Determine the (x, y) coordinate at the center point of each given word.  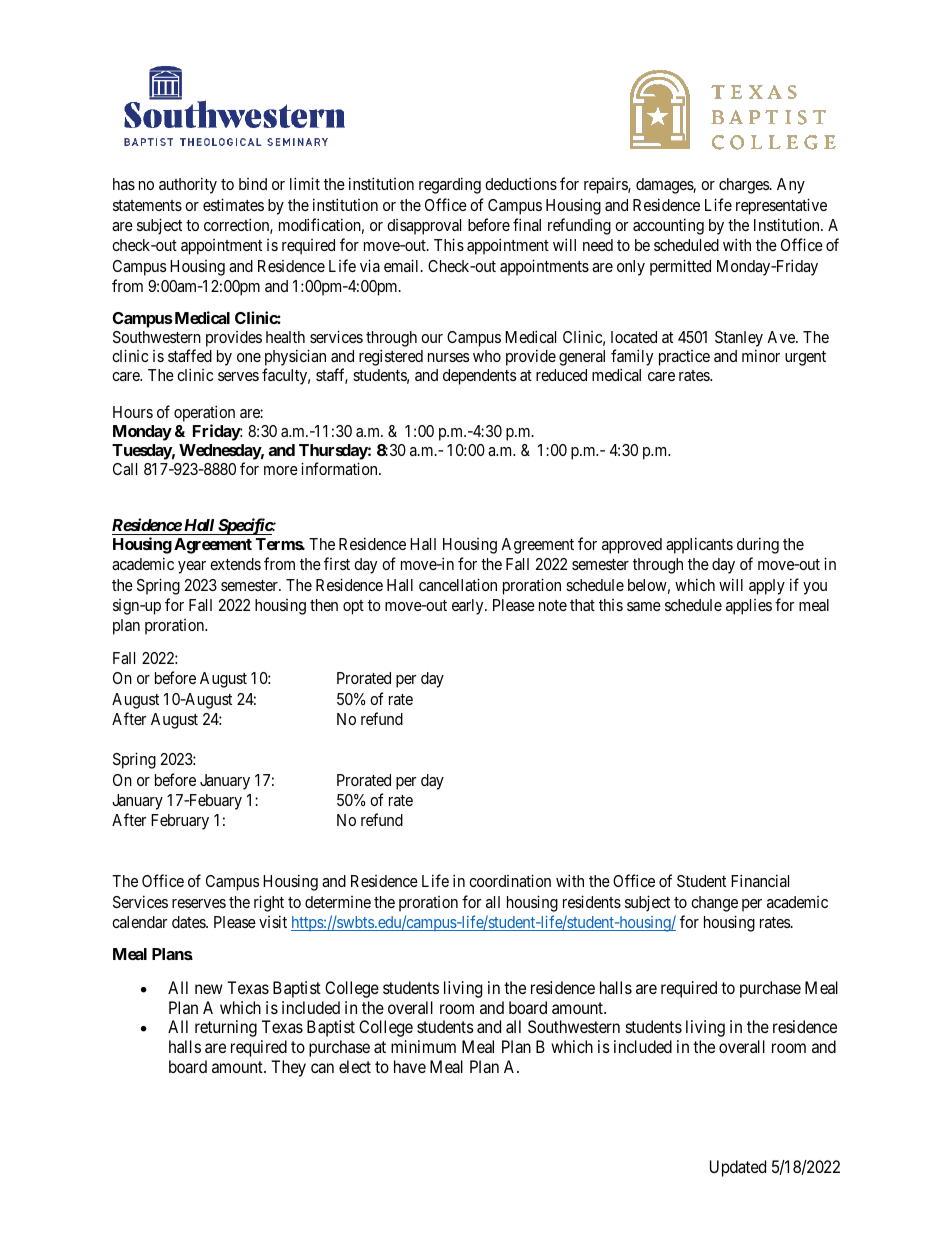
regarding (450, 185)
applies (749, 607)
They (288, 1068)
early (469, 607)
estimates (233, 204)
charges (745, 186)
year (192, 567)
